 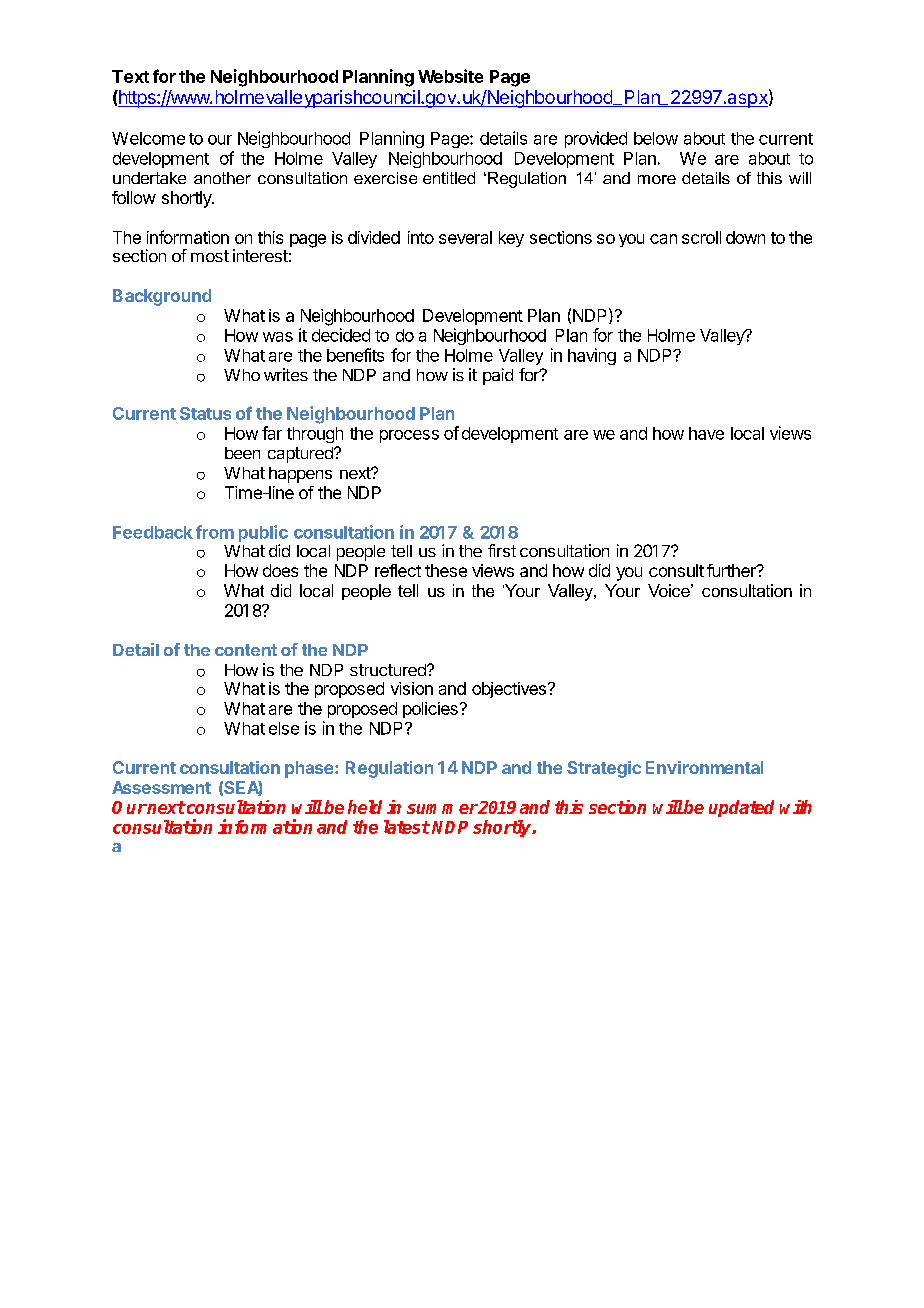 What do you see at coordinates (656, 138) in the image?
I see `below` at bounding box center [656, 138].
